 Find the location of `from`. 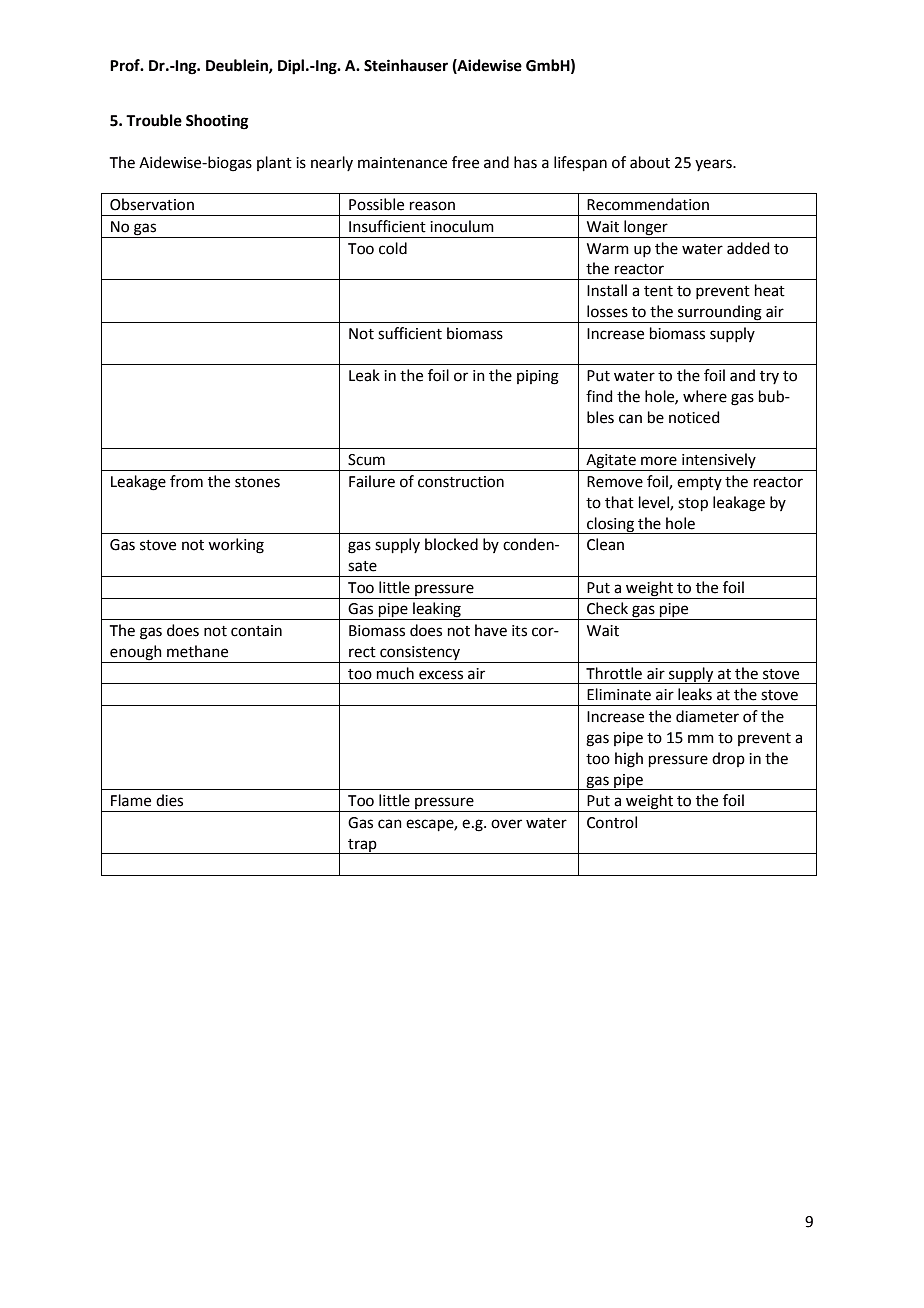

from is located at coordinates (186, 481).
